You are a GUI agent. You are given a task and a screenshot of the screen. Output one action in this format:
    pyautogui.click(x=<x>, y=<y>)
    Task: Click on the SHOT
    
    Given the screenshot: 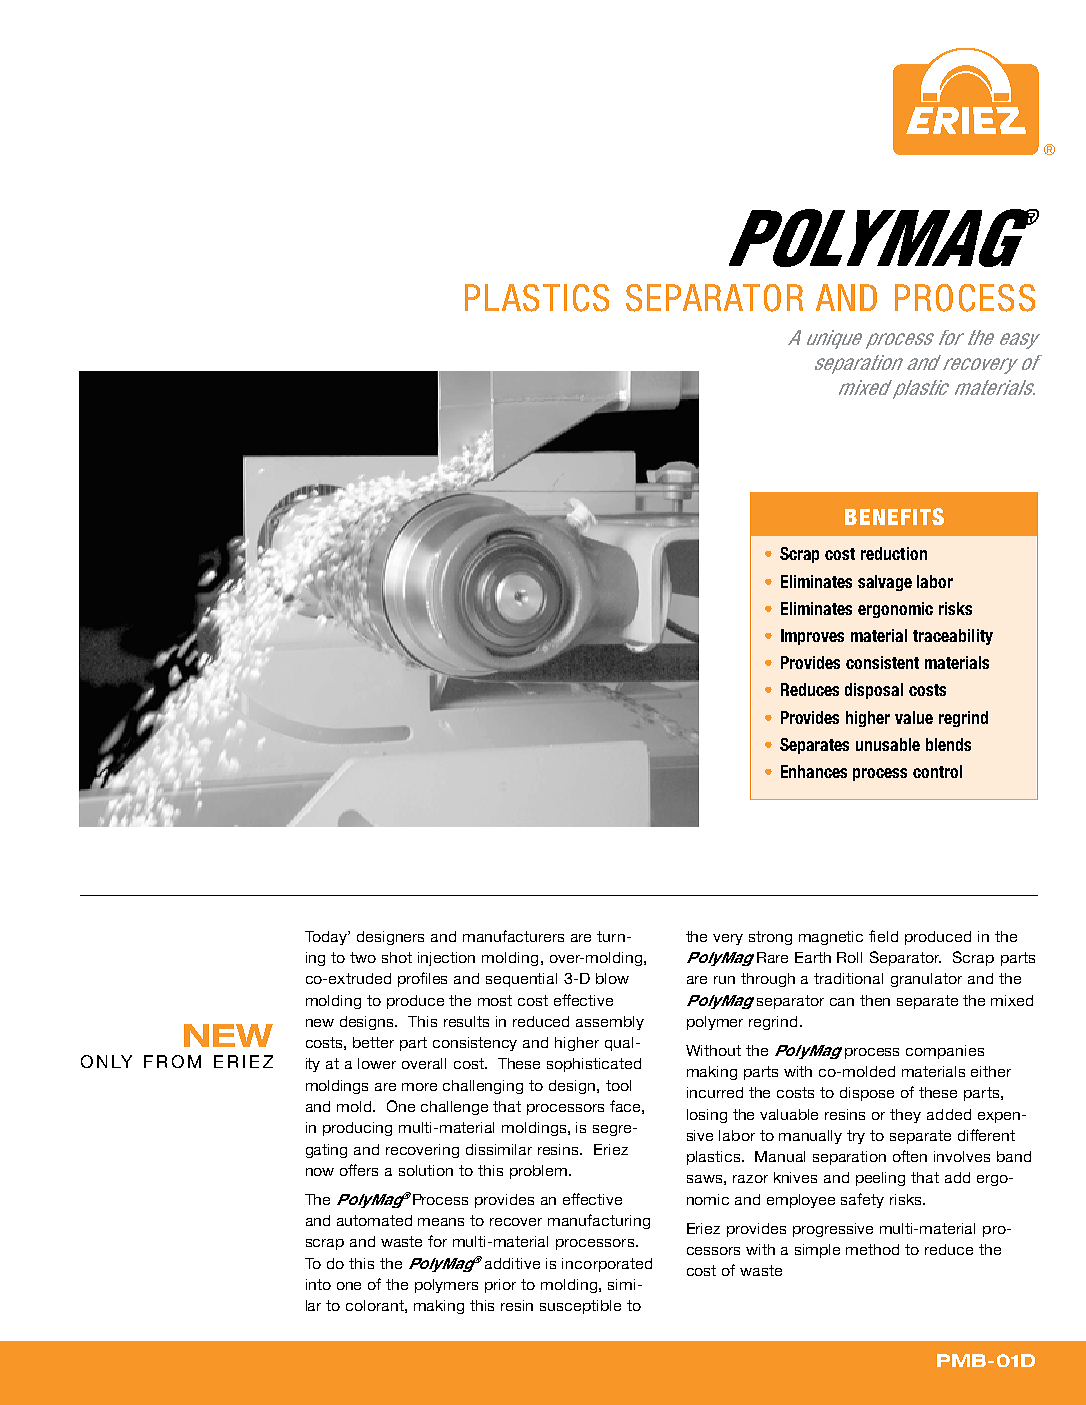 What is the action you would take?
    pyautogui.click(x=397, y=957)
